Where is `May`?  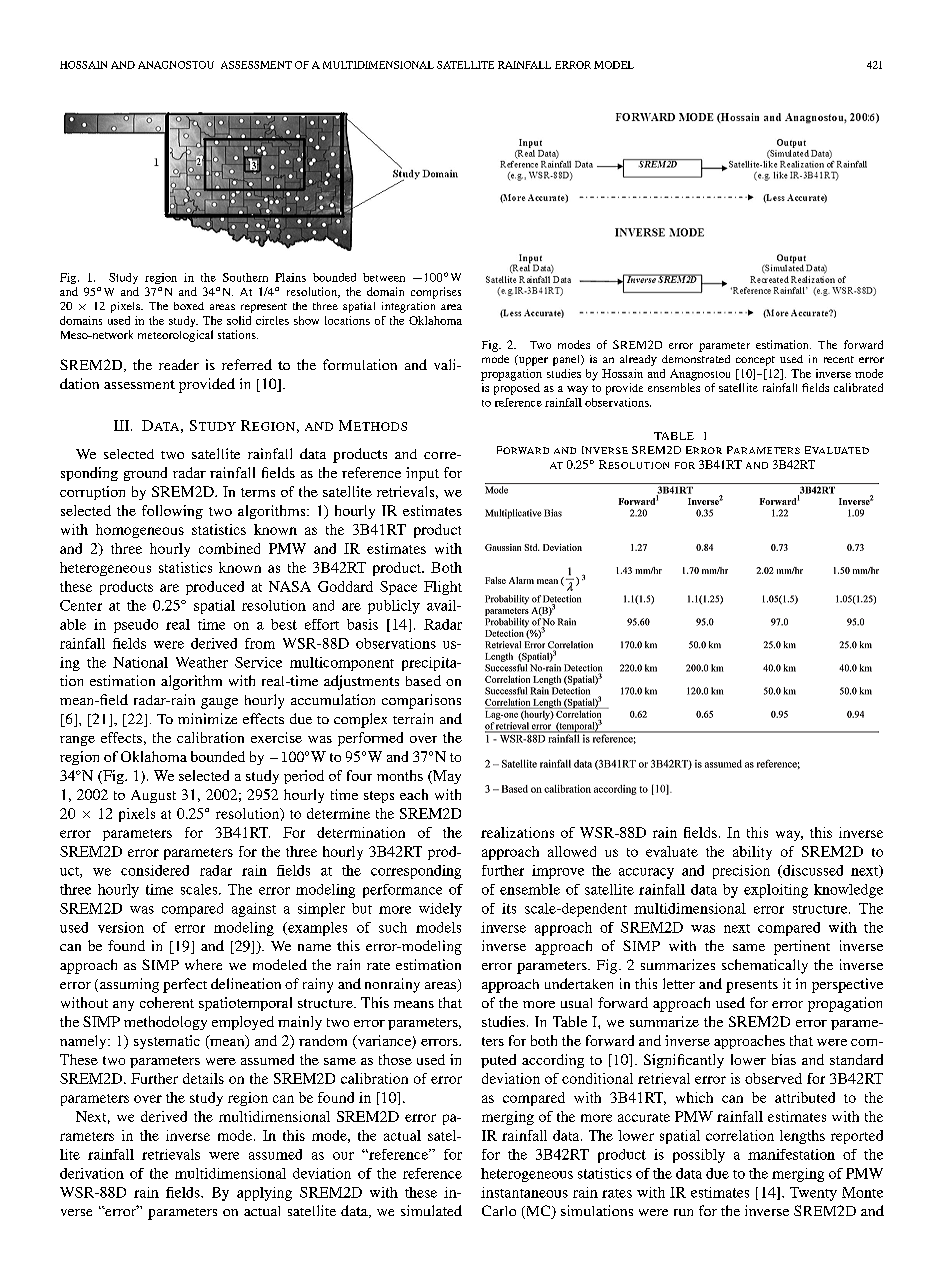 May is located at coordinates (446, 777).
